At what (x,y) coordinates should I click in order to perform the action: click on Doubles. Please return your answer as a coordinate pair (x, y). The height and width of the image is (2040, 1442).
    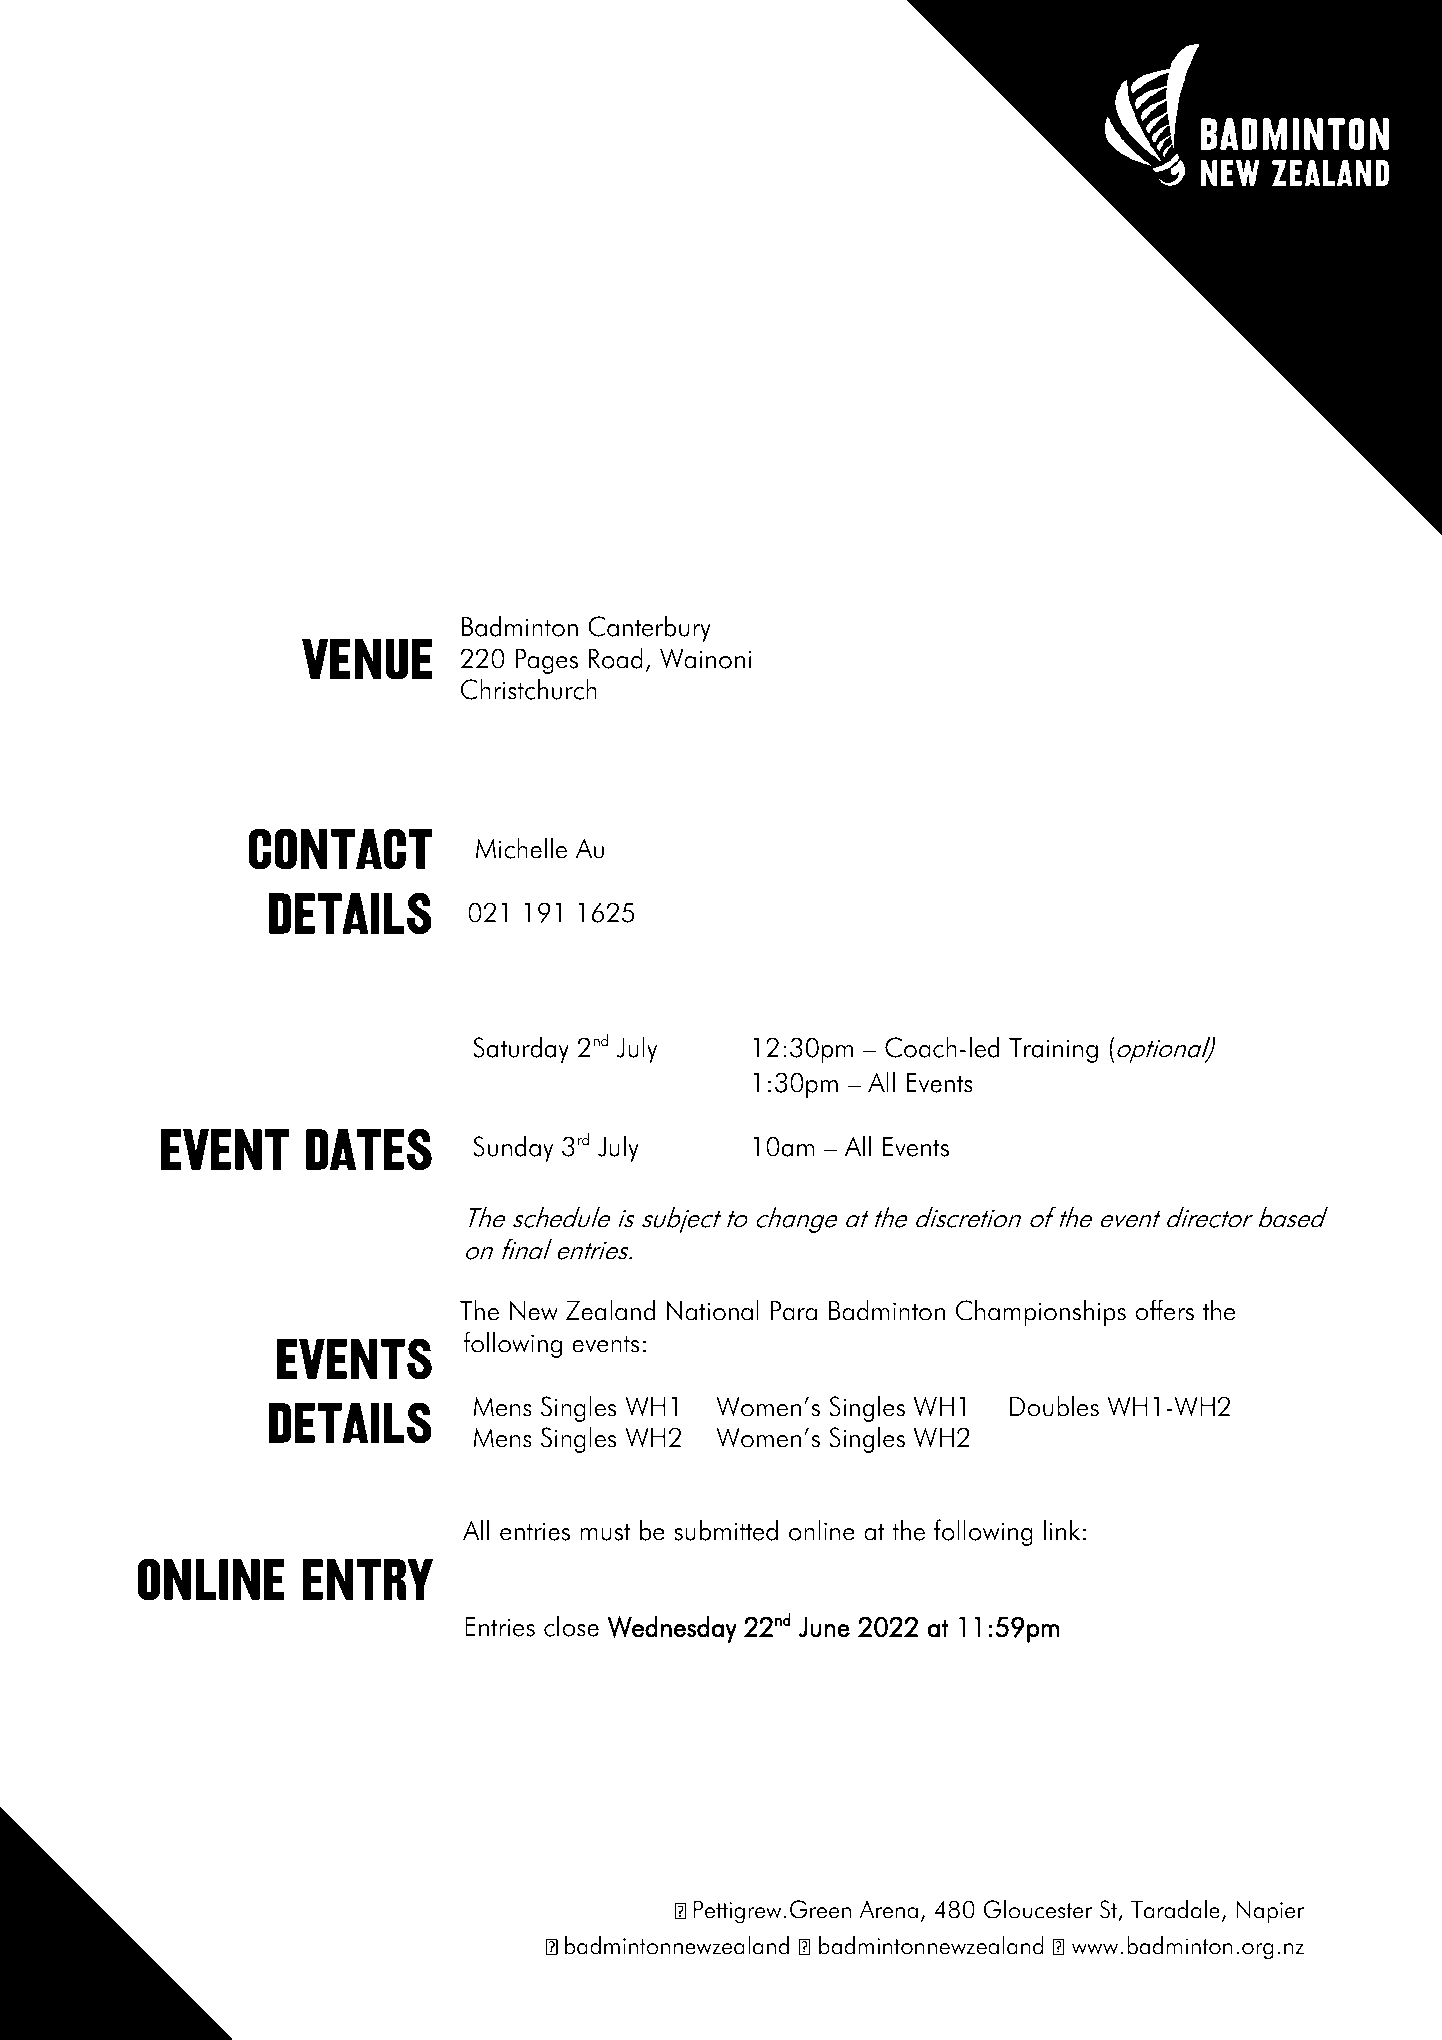
    Looking at the image, I should click on (1054, 1406).
